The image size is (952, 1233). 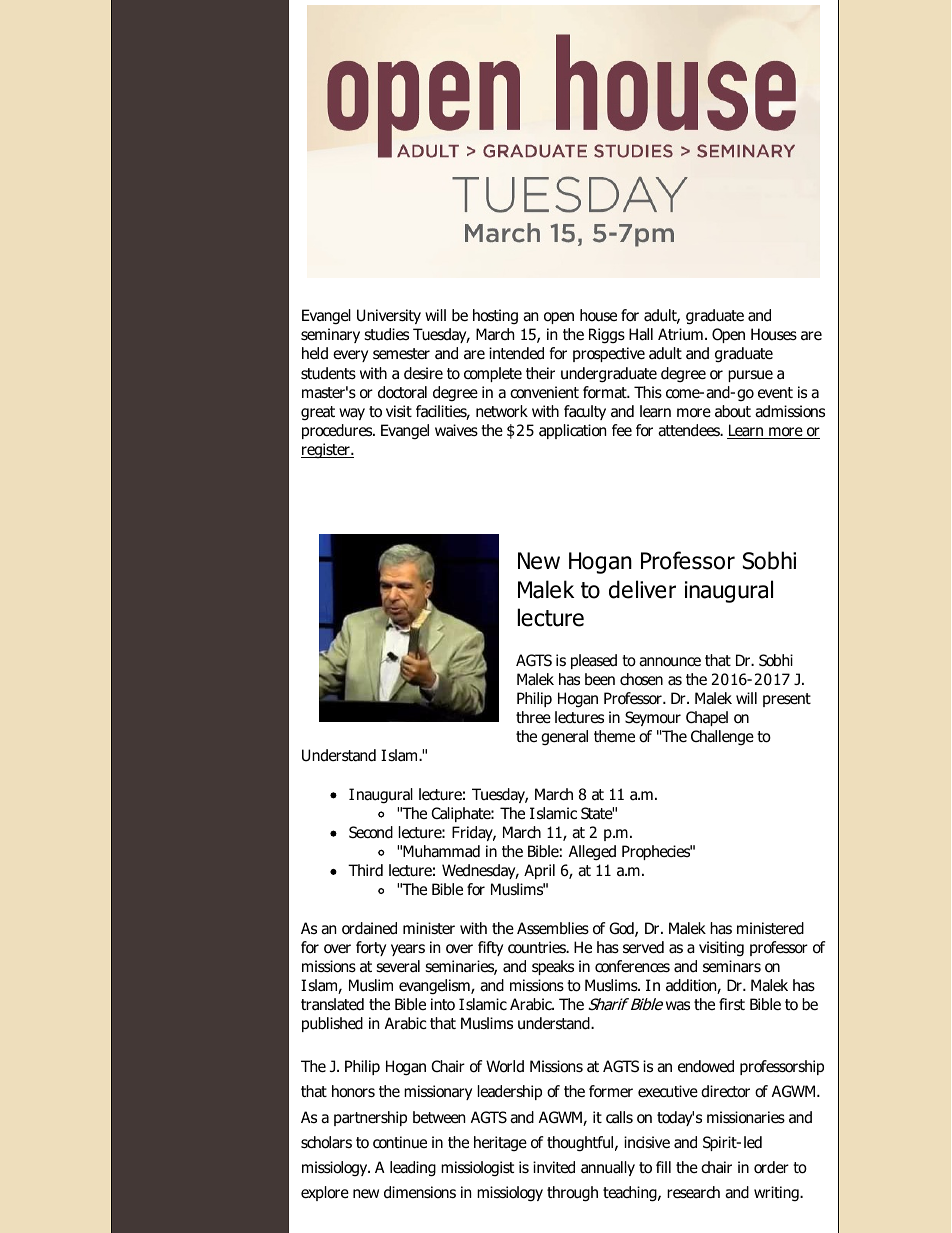 What do you see at coordinates (371, 832) in the screenshot?
I see `Second` at bounding box center [371, 832].
